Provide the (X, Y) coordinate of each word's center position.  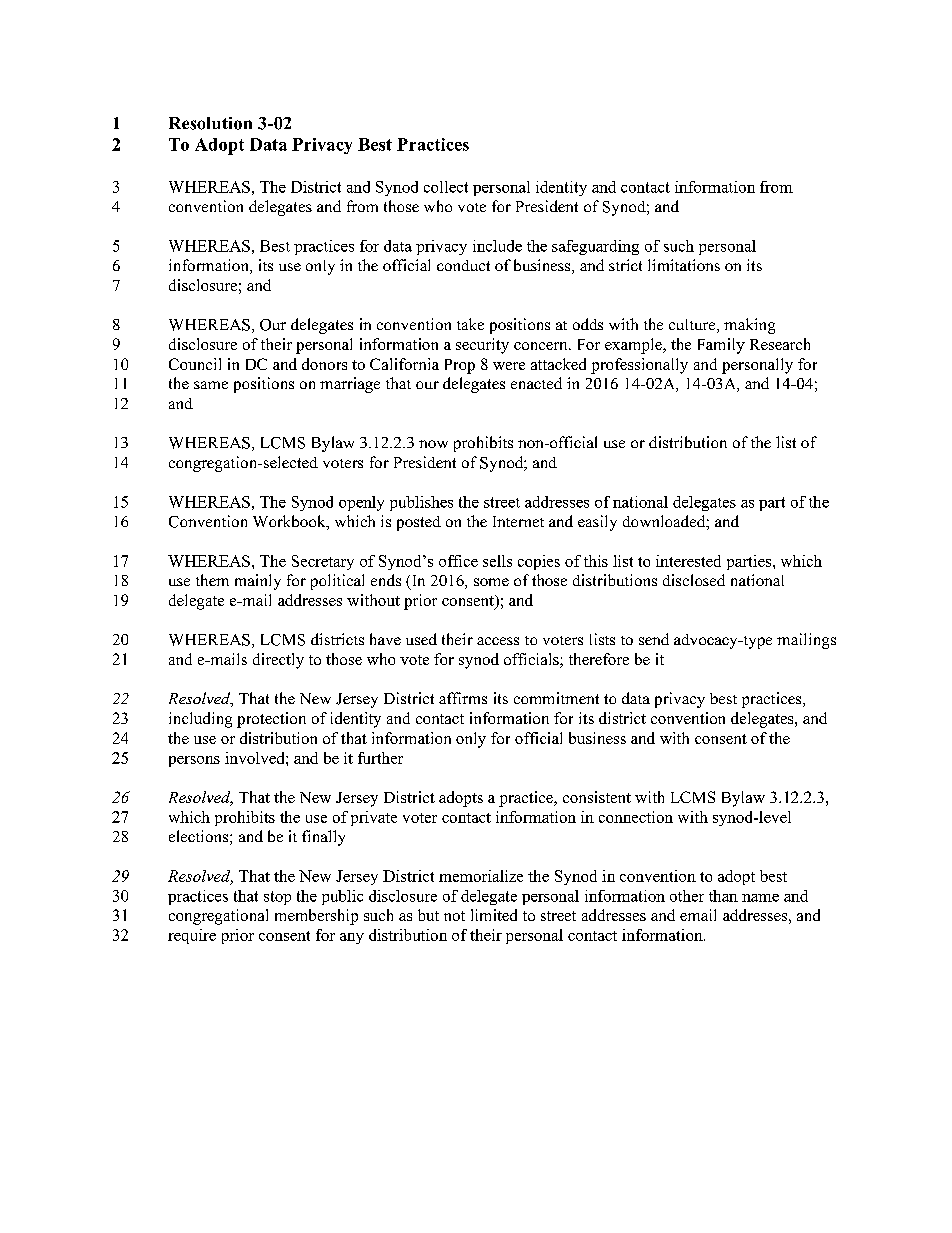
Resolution (210, 123)
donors (324, 364)
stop (277, 898)
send (654, 639)
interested (688, 561)
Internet (518, 521)
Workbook (290, 522)
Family (721, 346)
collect (446, 187)
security (482, 346)
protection (271, 720)
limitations (684, 265)
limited (494, 915)
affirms (463, 698)
